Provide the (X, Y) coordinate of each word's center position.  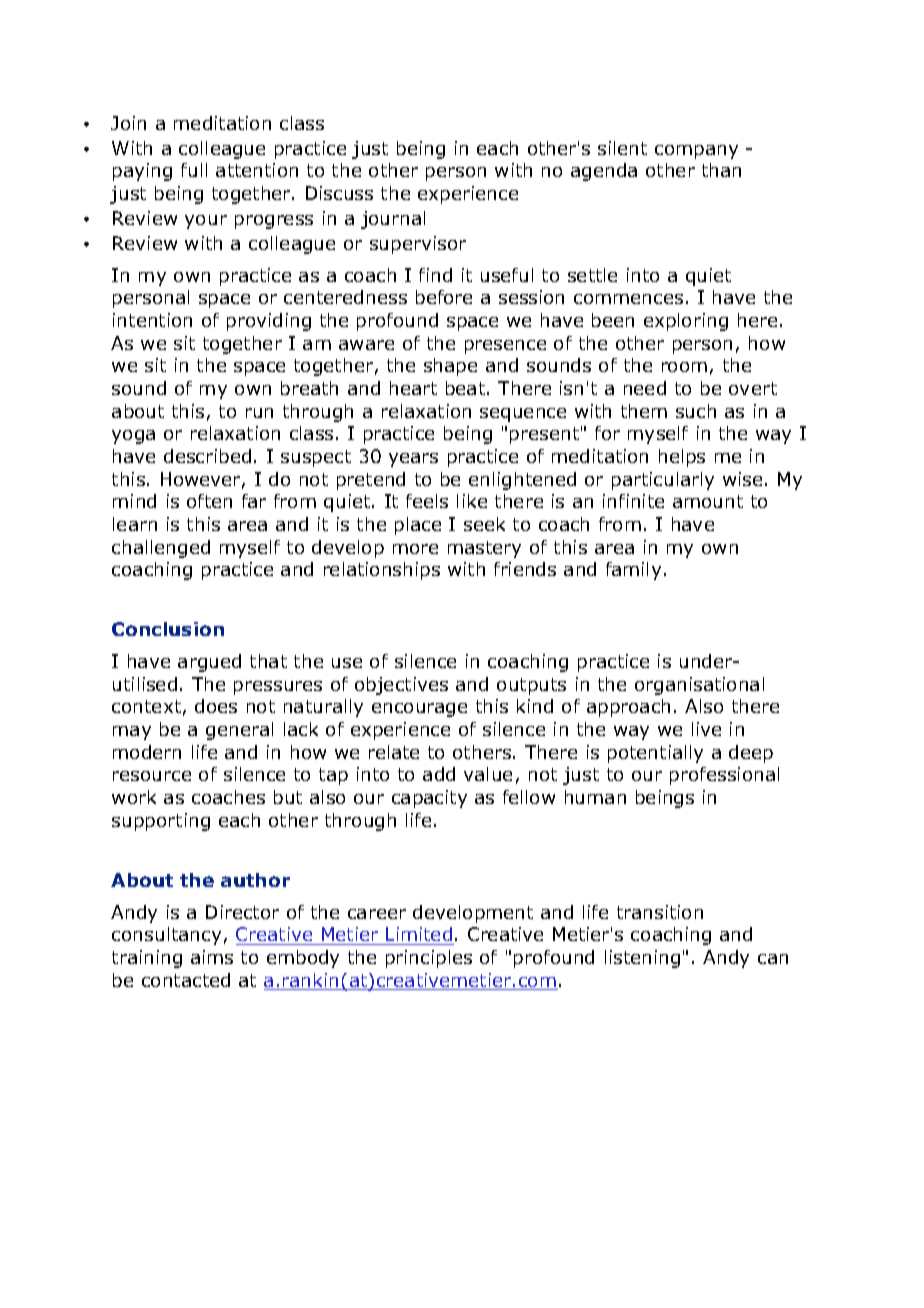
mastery (484, 549)
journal (393, 220)
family (633, 571)
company (696, 152)
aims (212, 957)
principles (429, 959)
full (194, 170)
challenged (161, 549)
